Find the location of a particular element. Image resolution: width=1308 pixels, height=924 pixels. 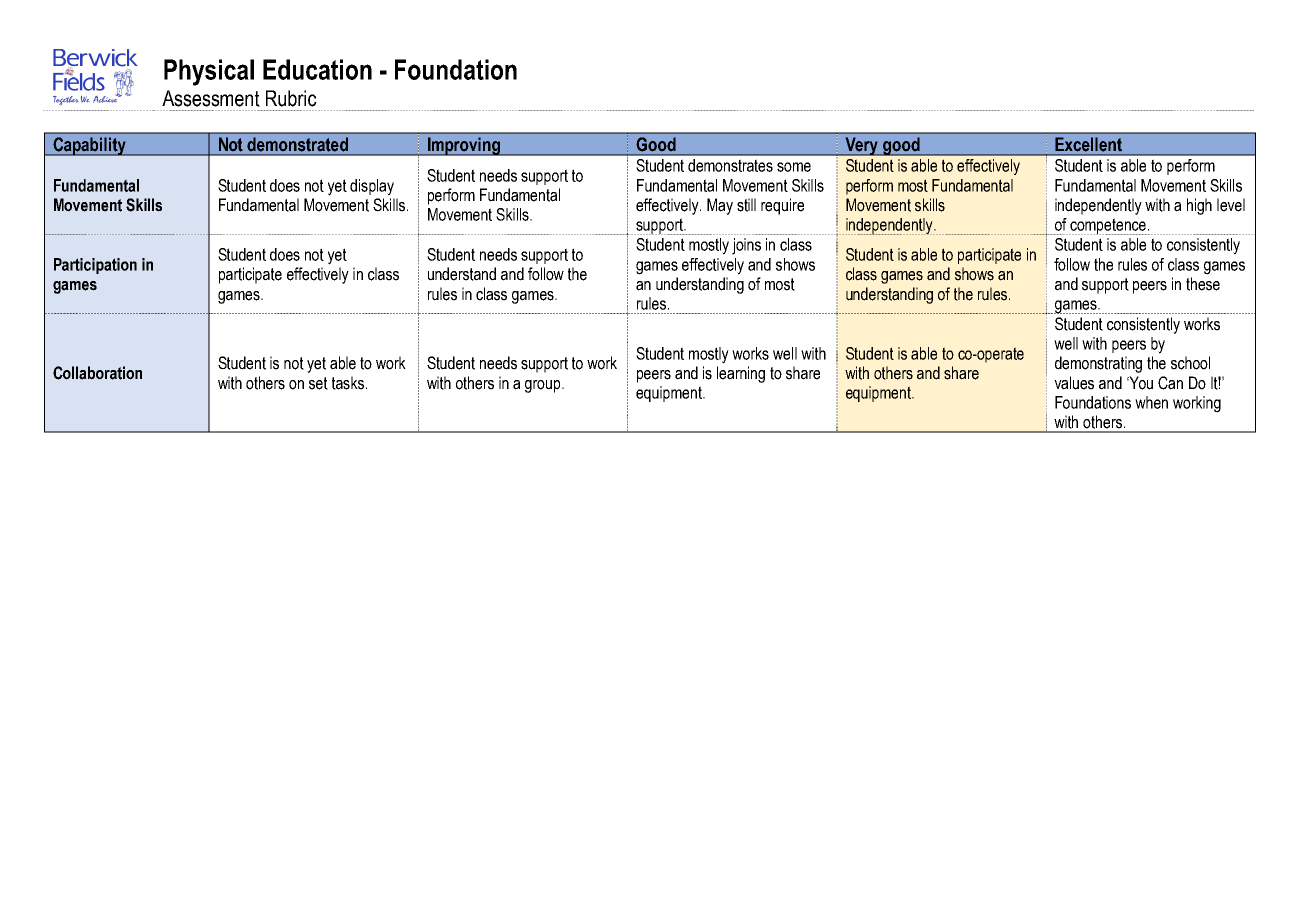

Participation is located at coordinates (95, 266).
